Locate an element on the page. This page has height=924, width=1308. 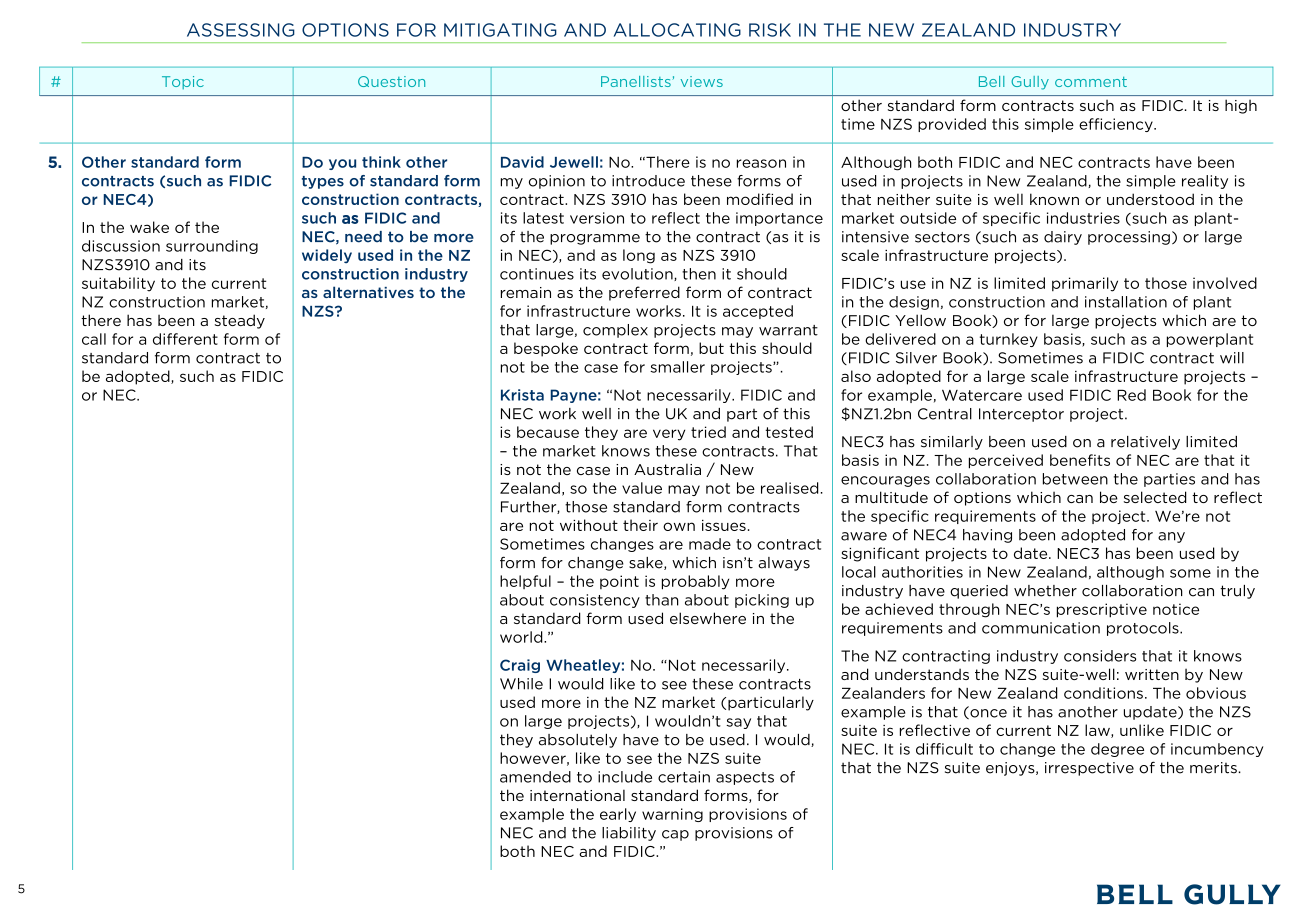
relatively is located at coordinates (1145, 443).
